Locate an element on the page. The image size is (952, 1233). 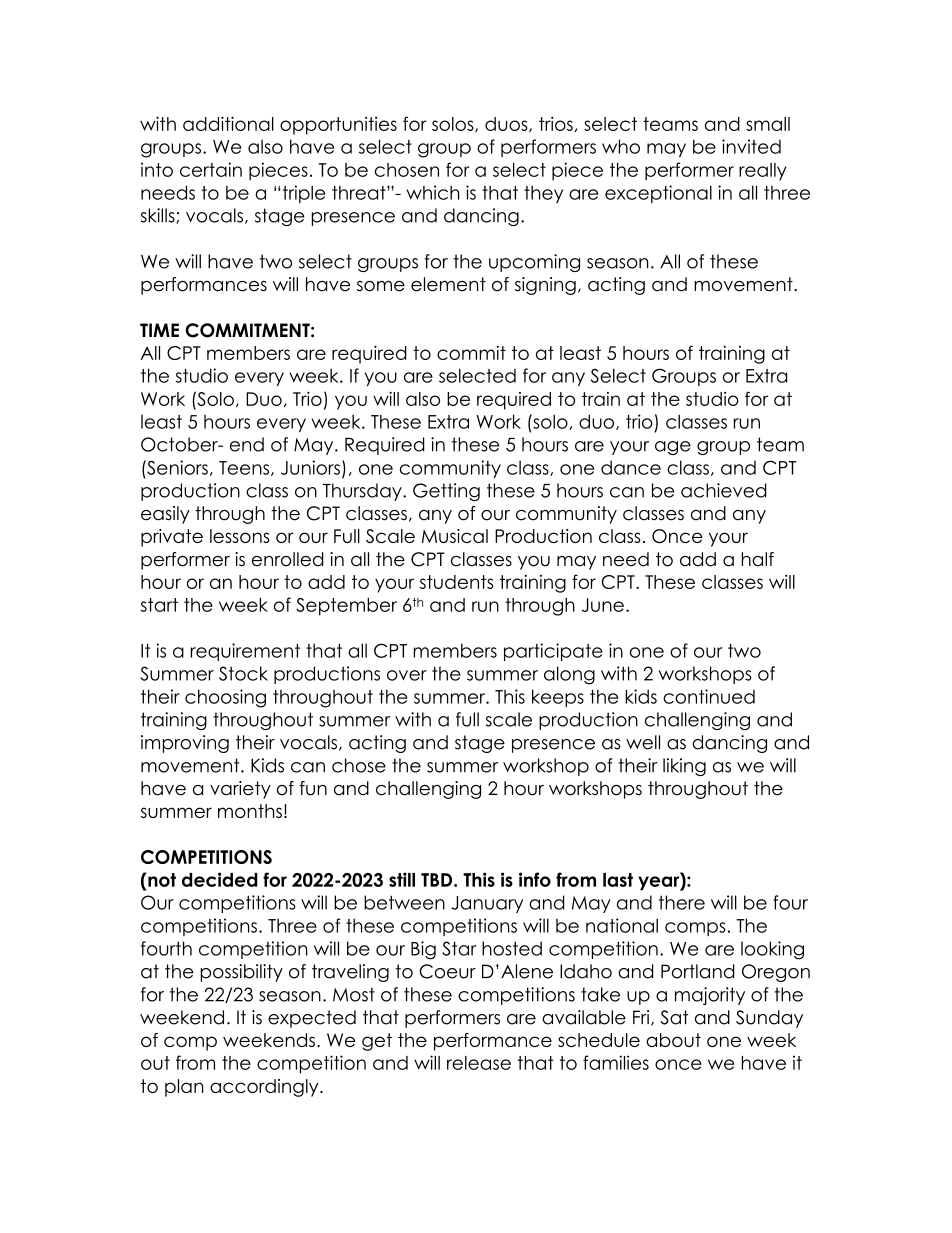
achieved is located at coordinates (724, 490).
